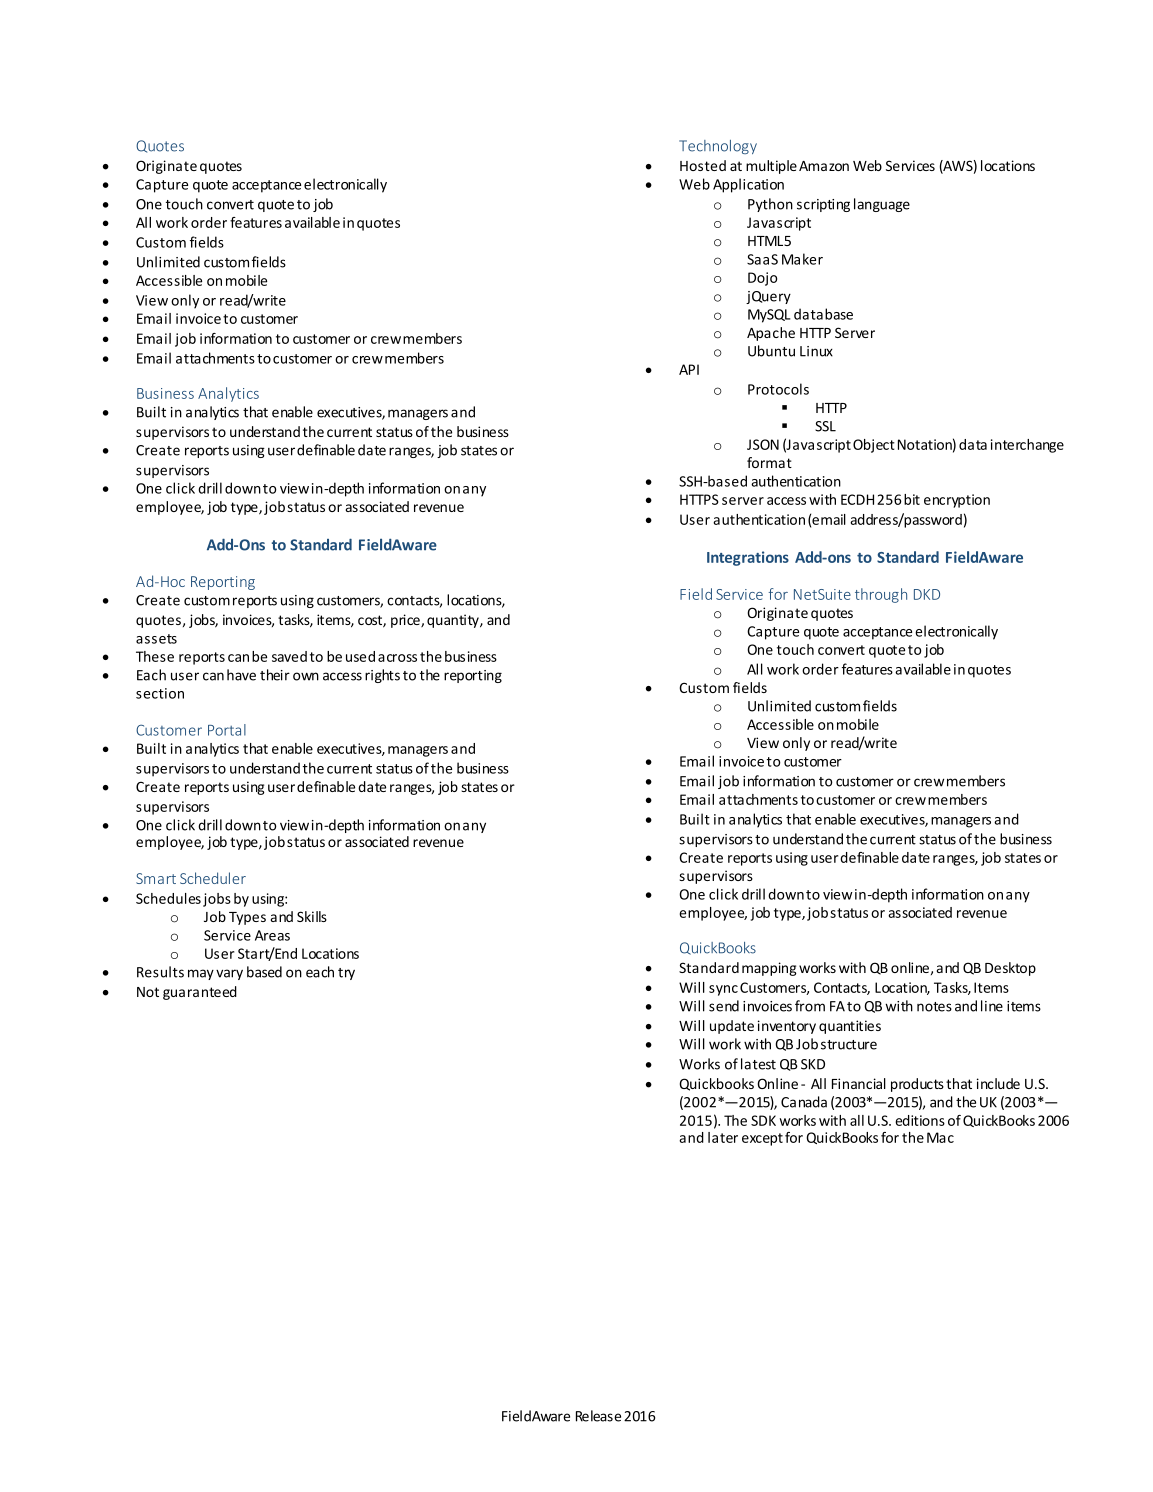  What do you see at coordinates (718, 147) in the page?
I see `Technology` at bounding box center [718, 147].
